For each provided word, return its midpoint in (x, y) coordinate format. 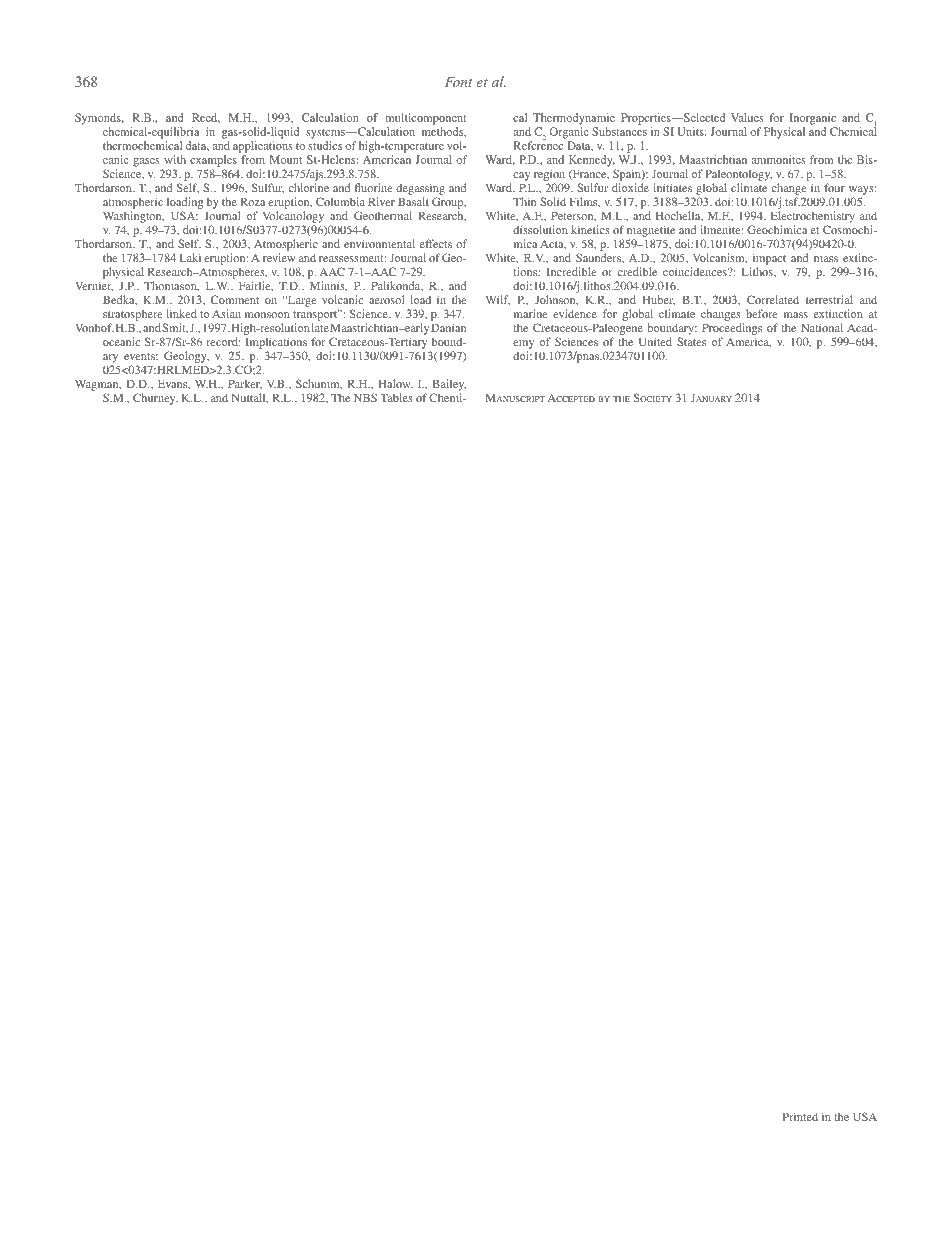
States (691, 341)
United (655, 341)
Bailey (449, 385)
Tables (396, 397)
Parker (245, 384)
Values (747, 117)
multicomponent (425, 119)
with (175, 159)
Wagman (98, 385)
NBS (365, 397)
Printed (800, 1116)
